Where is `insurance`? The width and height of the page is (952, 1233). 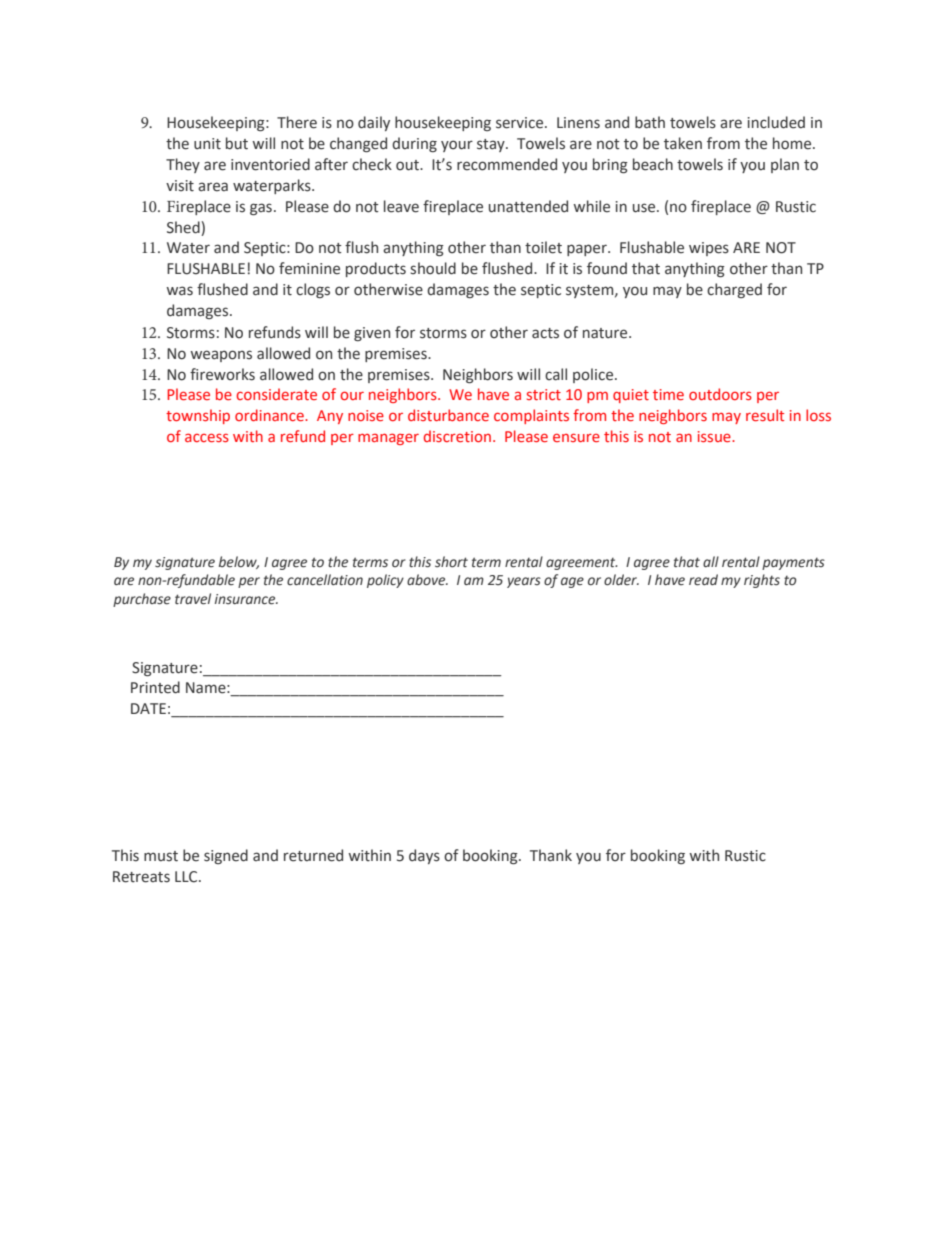
insurance is located at coordinates (246, 599).
